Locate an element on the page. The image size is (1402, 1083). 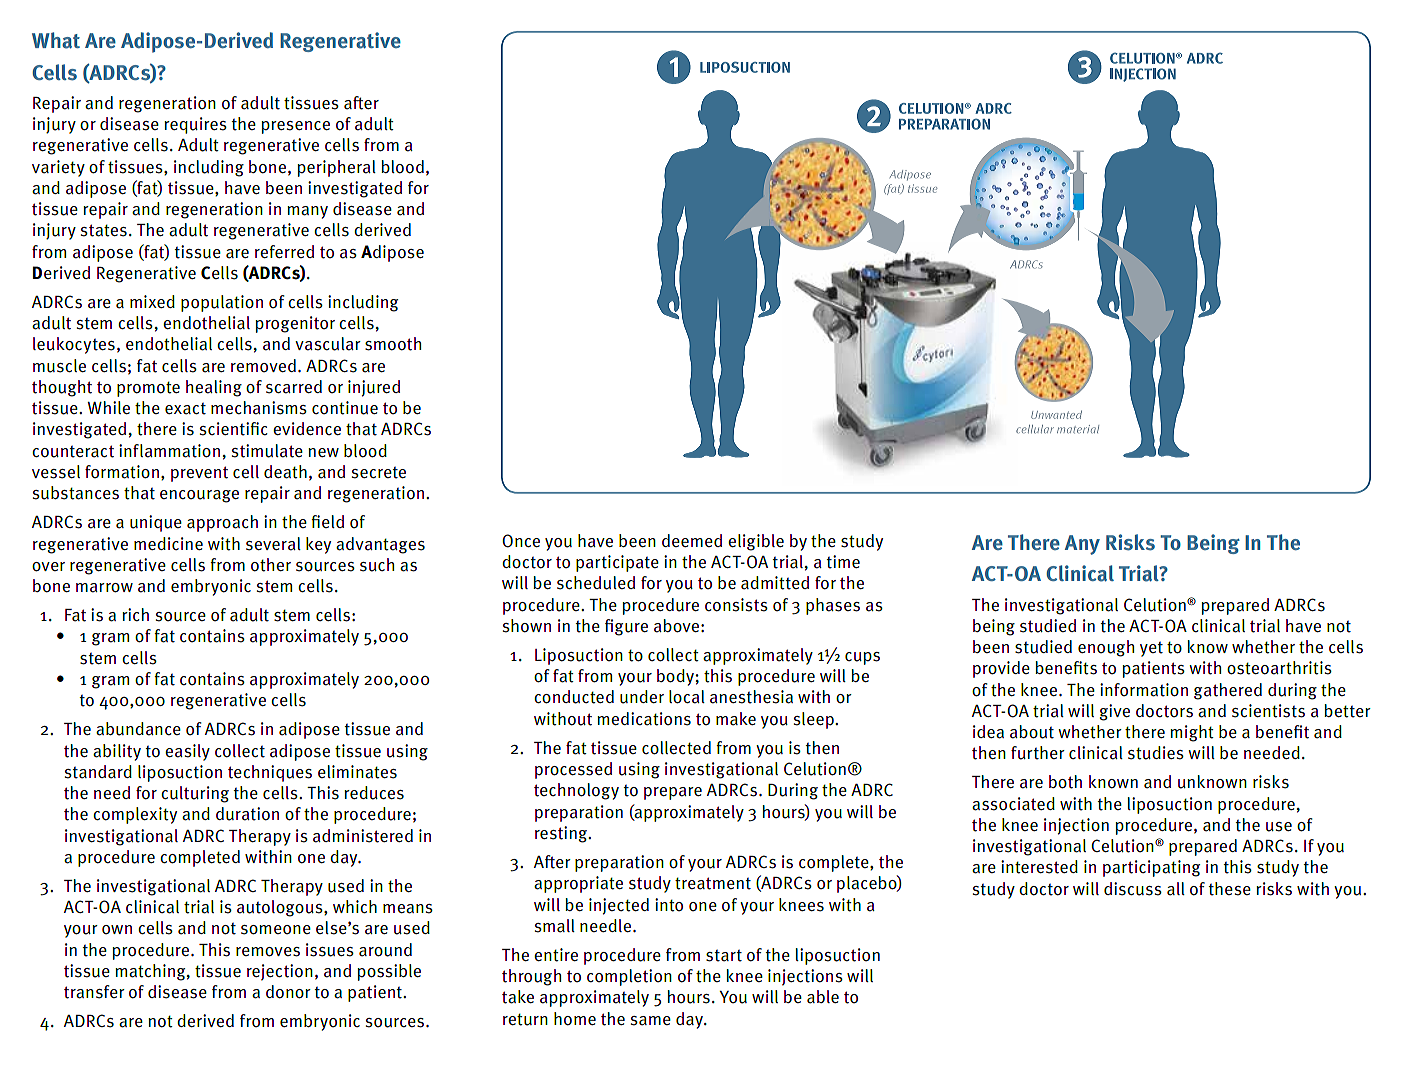
time is located at coordinates (843, 562).
